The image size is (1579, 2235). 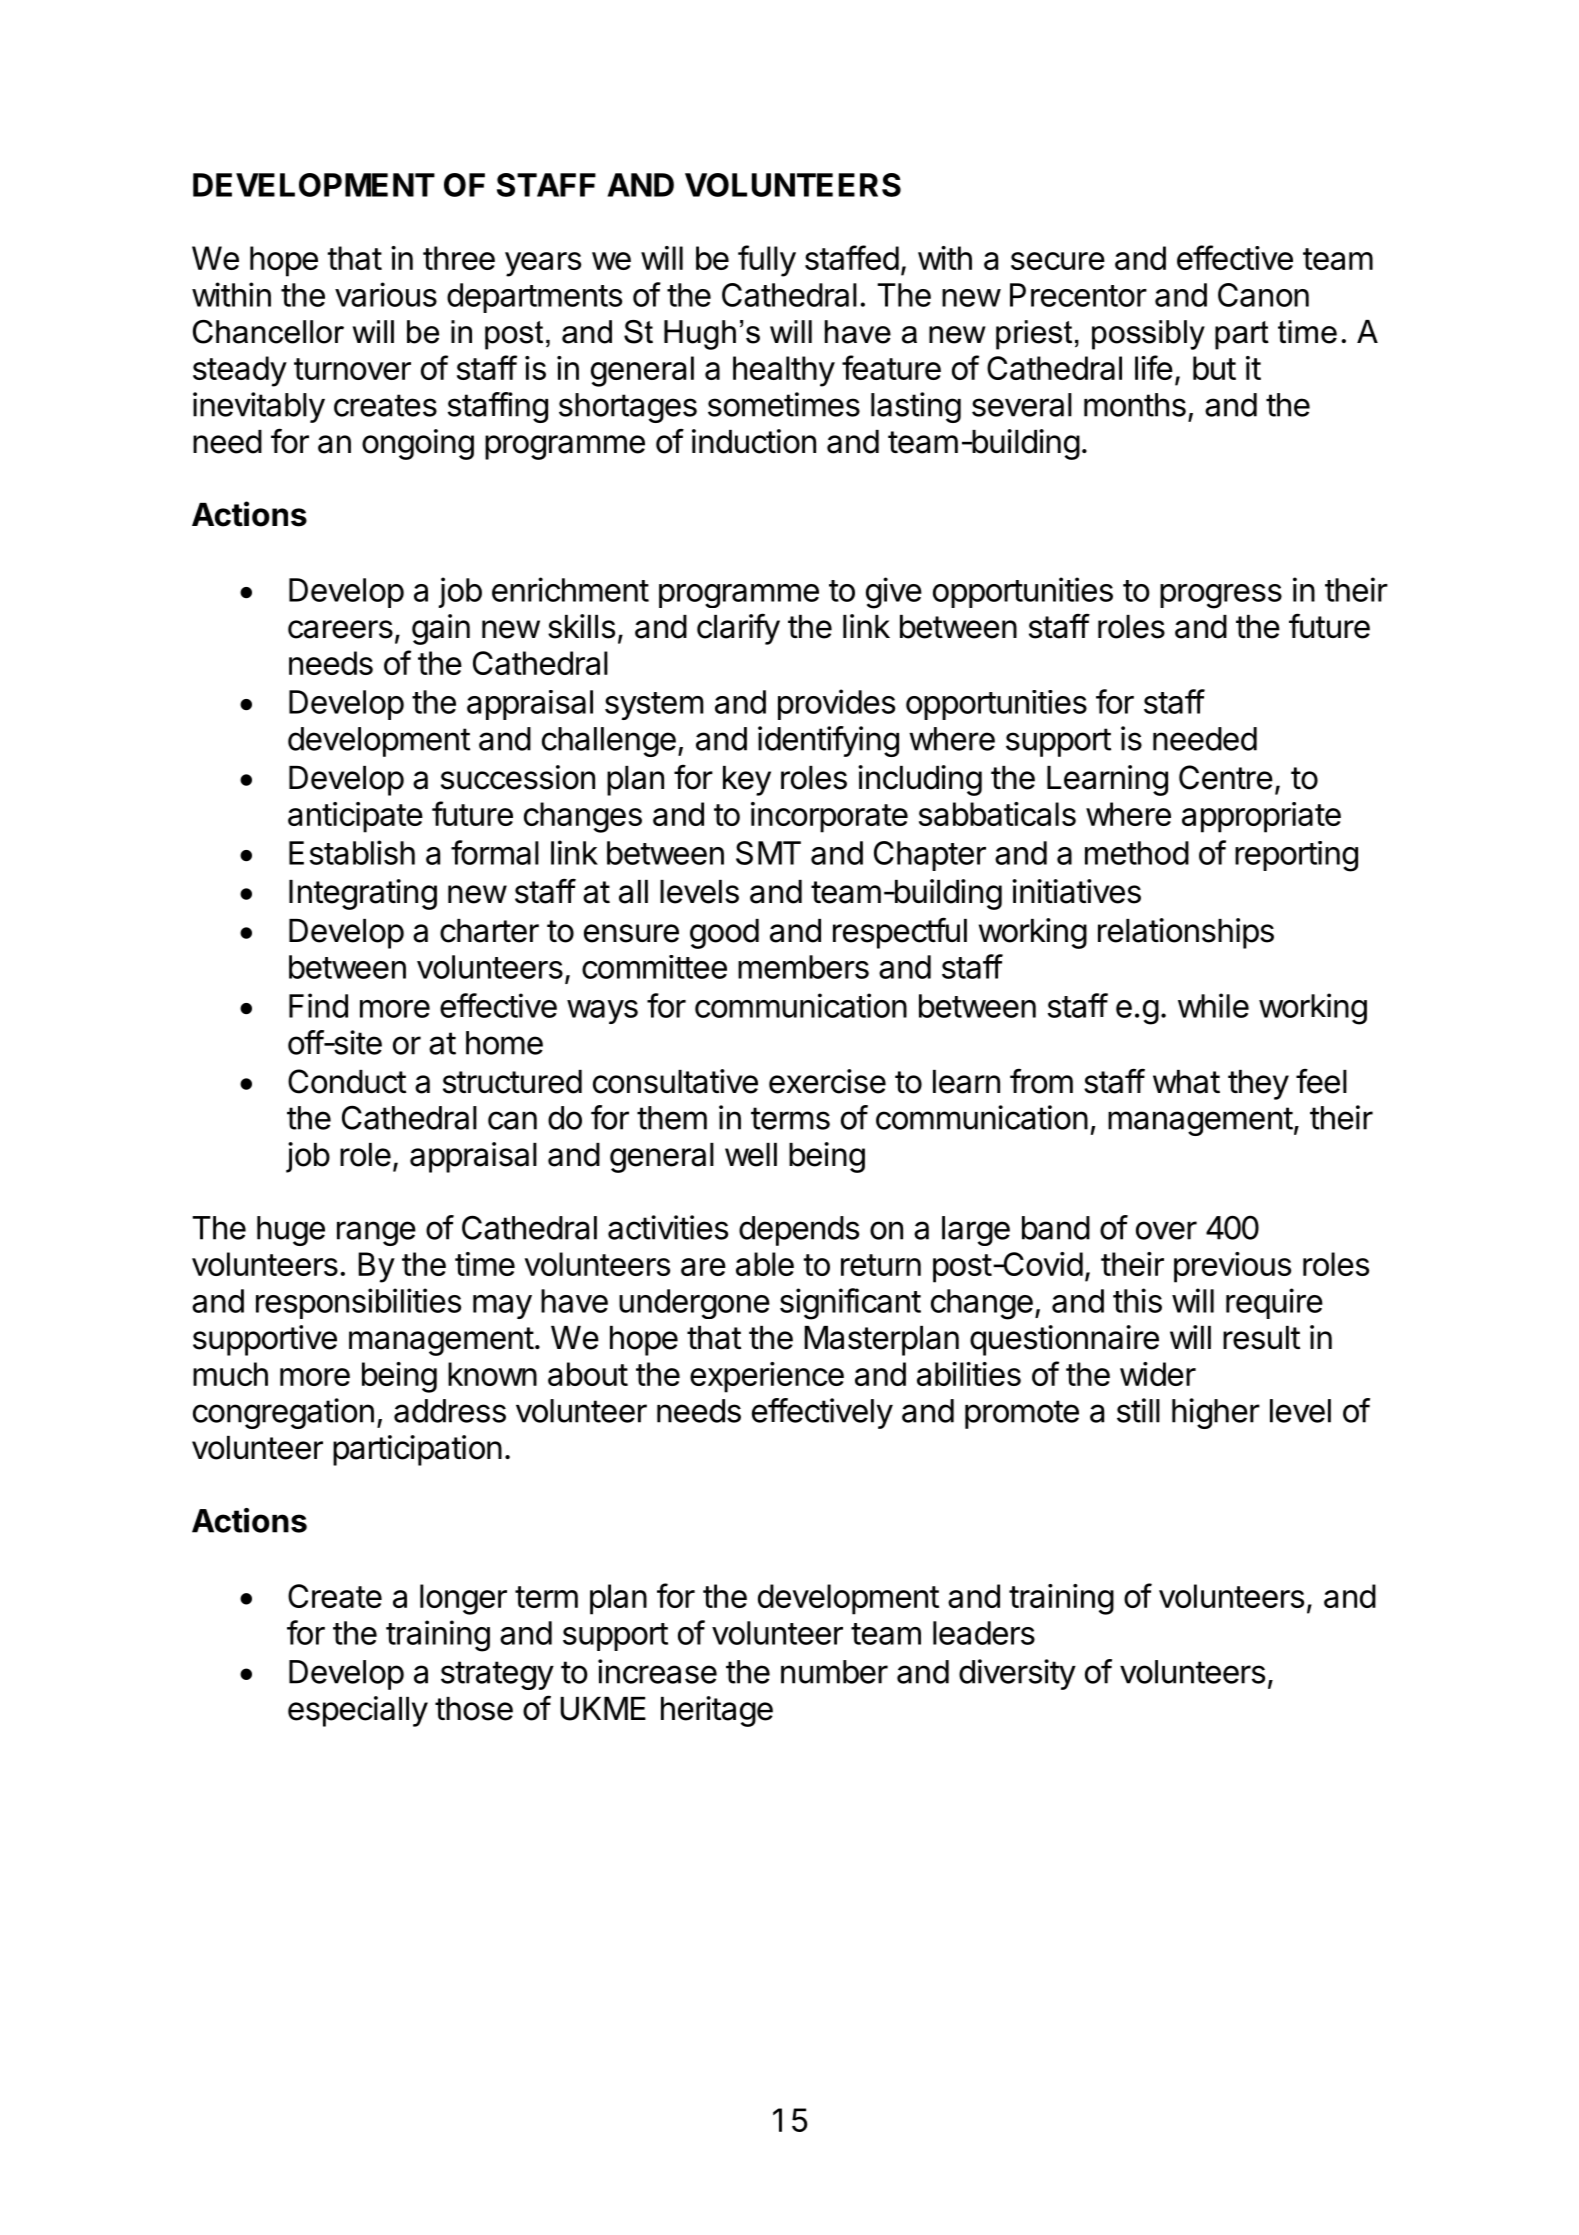 I want to click on while, so click(x=1213, y=1005).
